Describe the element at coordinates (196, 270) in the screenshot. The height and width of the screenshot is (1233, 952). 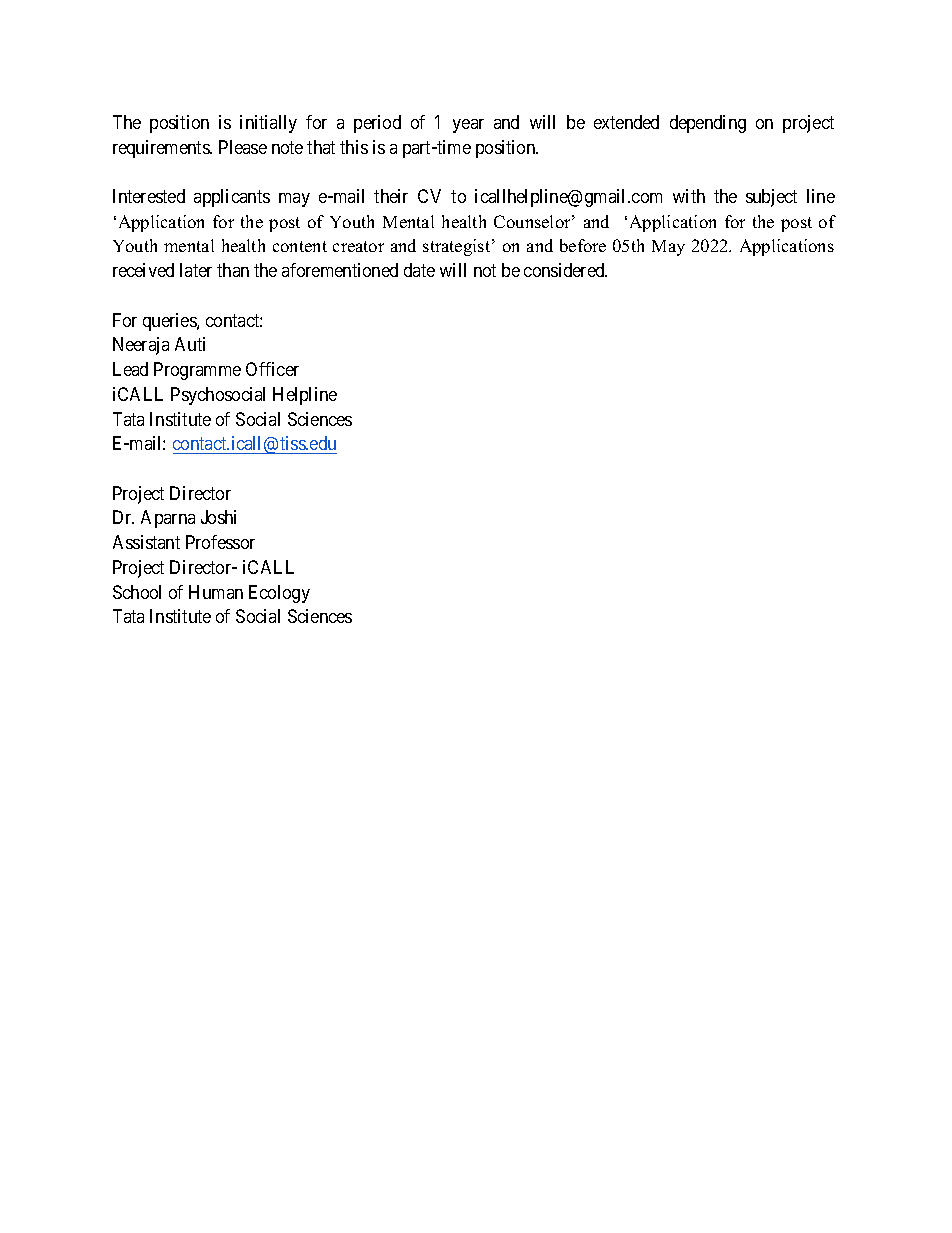
I see `later` at that location.
